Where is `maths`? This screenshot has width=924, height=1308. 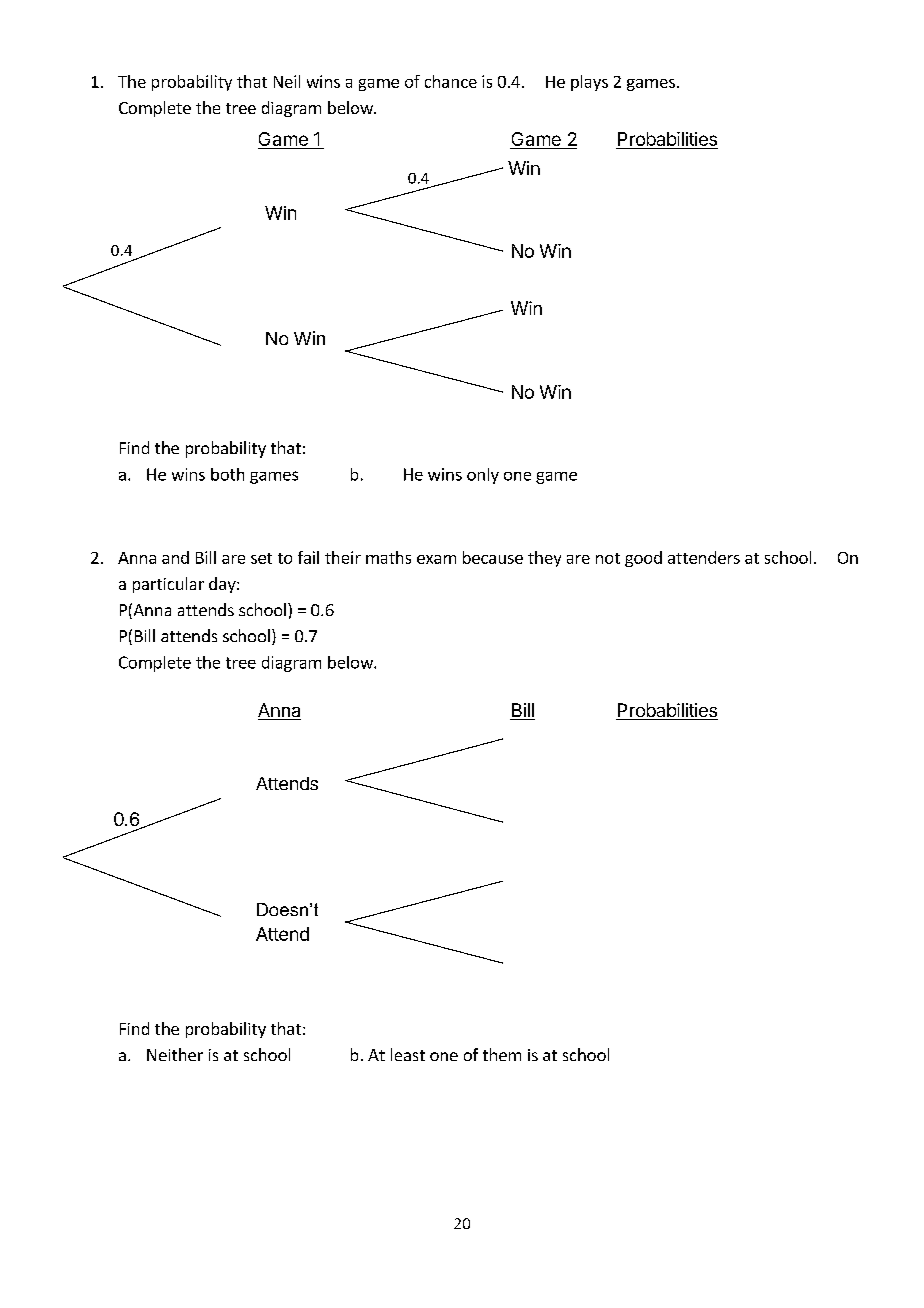
maths is located at coordinates (388, 557).
